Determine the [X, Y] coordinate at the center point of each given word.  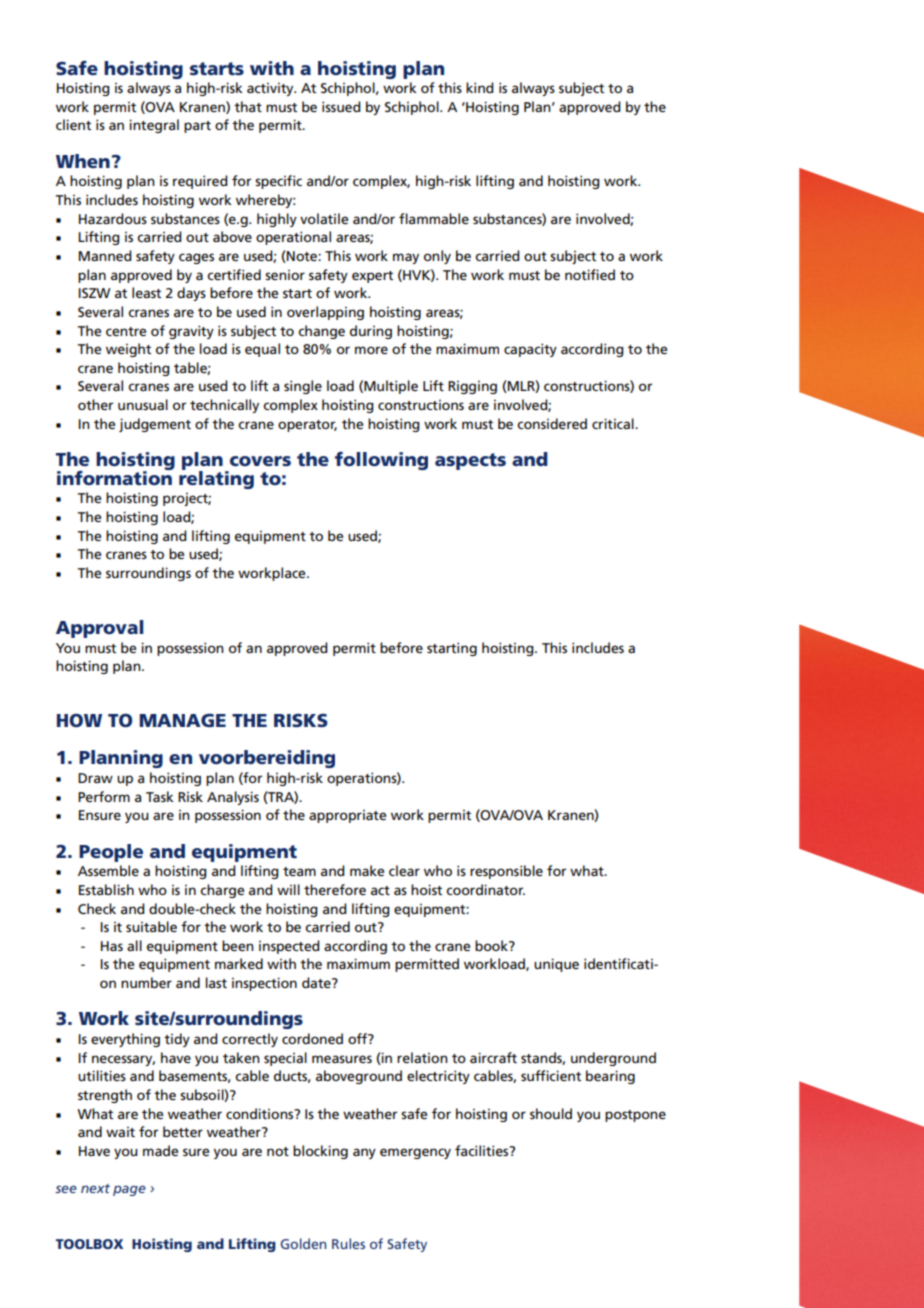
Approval [100, 629]
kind [480, 87]
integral [154, 126]
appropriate [347, 816]
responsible [506, 872]
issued [341, 106]
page [129, 1190]
